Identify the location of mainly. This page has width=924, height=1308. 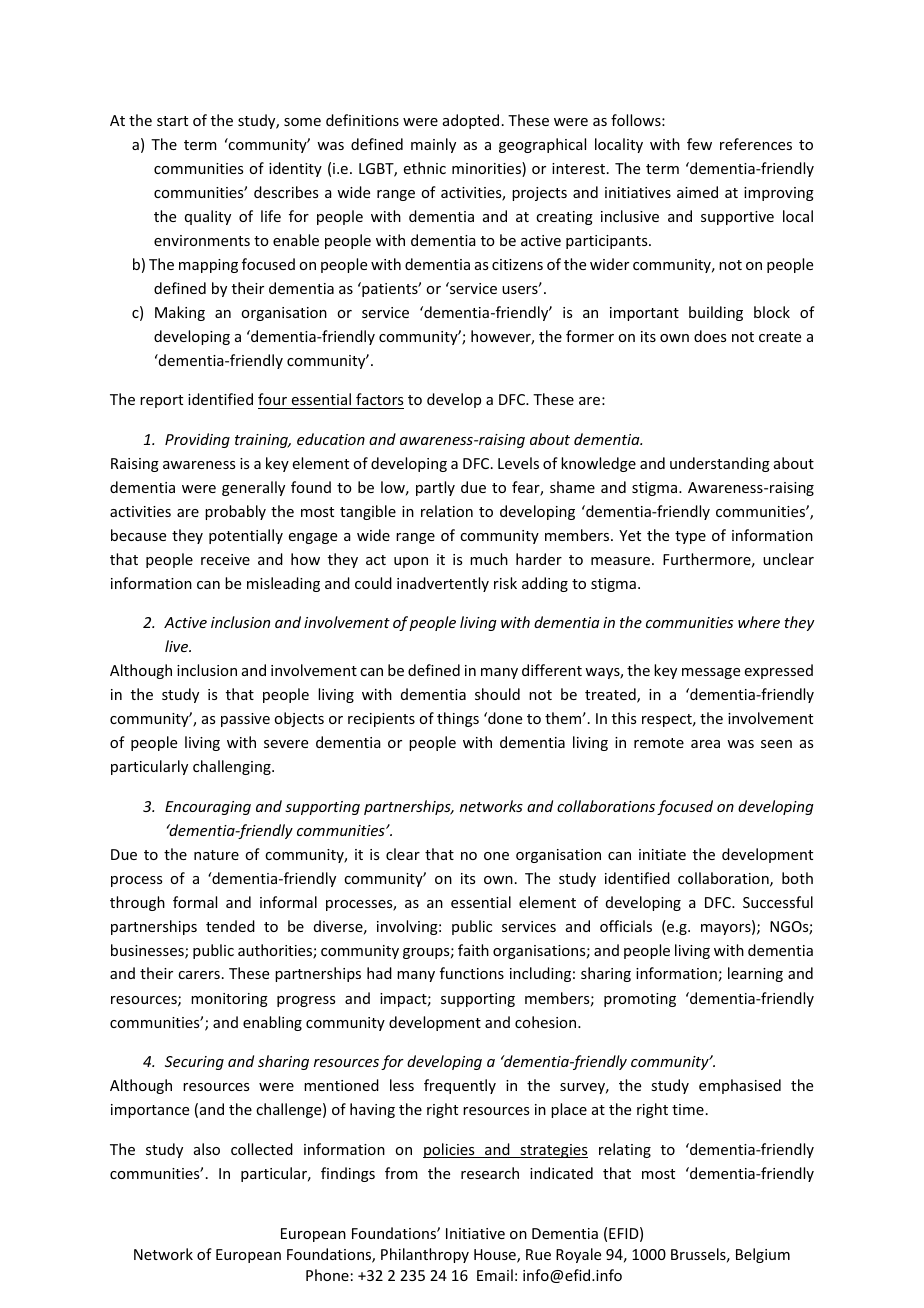
(433, 145).
